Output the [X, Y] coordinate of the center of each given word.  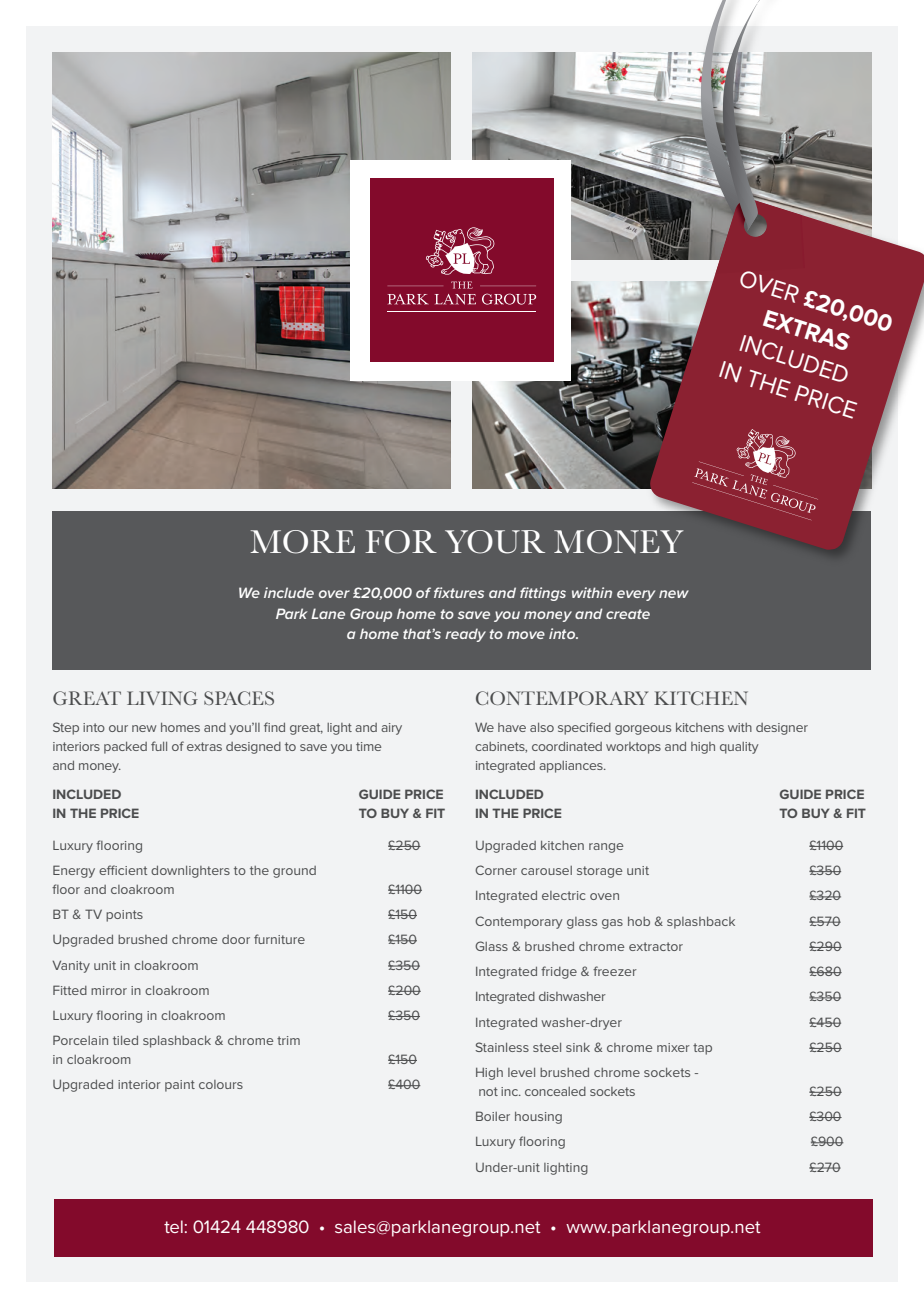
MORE [302, 542]
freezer [615, 971]
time [368, 746]
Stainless [502, 1047]
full [159, 746]
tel [173, 1226]
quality [739, 748]
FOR [401, 542]
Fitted [70, 990]
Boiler [493, 1116]
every [636, 595]
